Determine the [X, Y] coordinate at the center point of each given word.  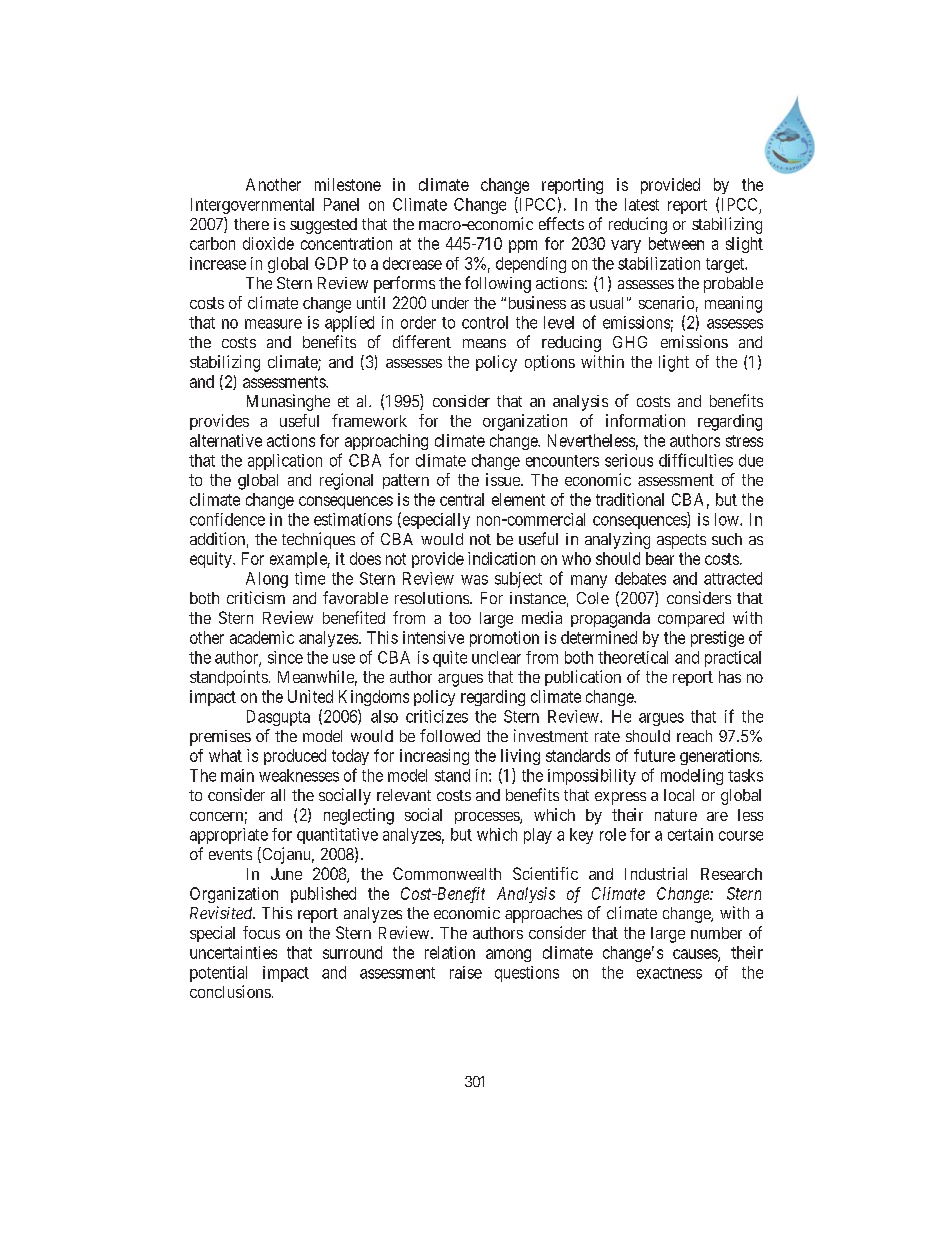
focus [261, 932]
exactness [669, 973]
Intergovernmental [252, 206]
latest [642, 204]
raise [466, 972]
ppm [523, 246]
